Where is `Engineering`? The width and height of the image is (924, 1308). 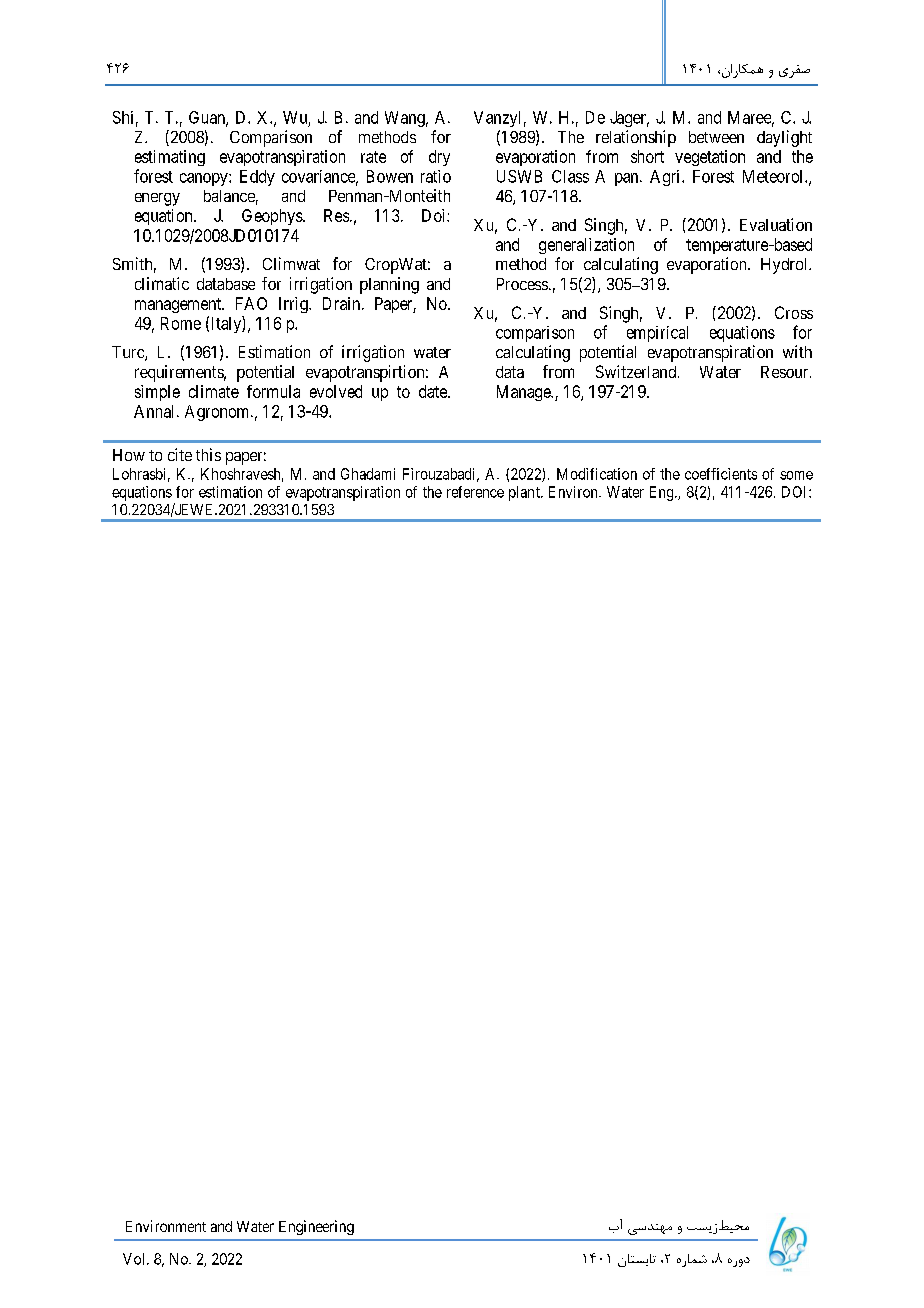
Engineering is located at coordinates (316, 1227).
